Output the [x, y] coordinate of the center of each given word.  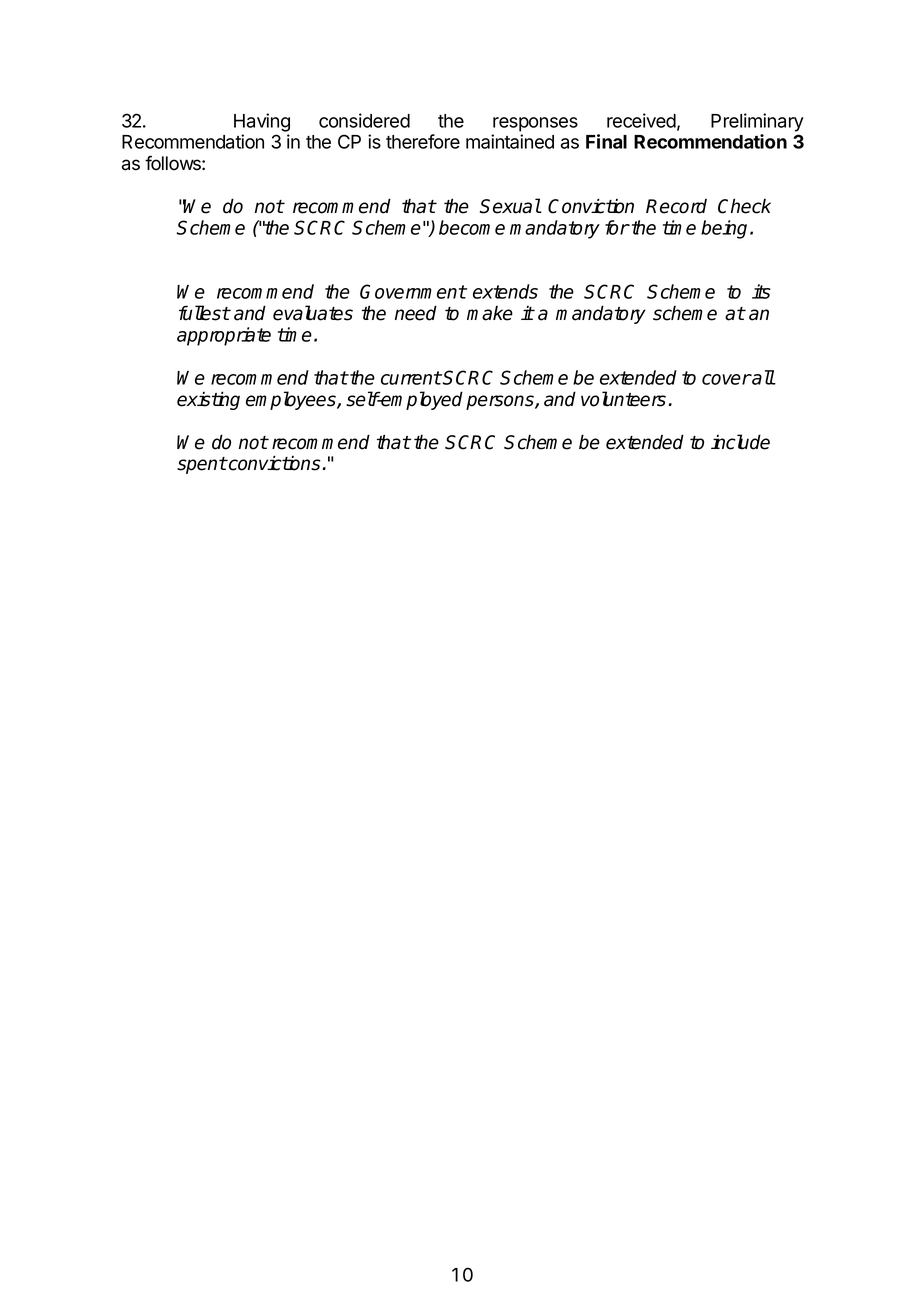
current [411, 378]
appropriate [224, 336]
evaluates [313, 313]
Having [262, 122]
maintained [510, 141]
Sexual [510, 206]
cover [727, 379]
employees [292, 400]
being [724, 229]
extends [505, 291]
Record [676, 206]
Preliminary [757, 122]
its [761, 291]
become [472, 227]
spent [202, 465]
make [490, 313]
